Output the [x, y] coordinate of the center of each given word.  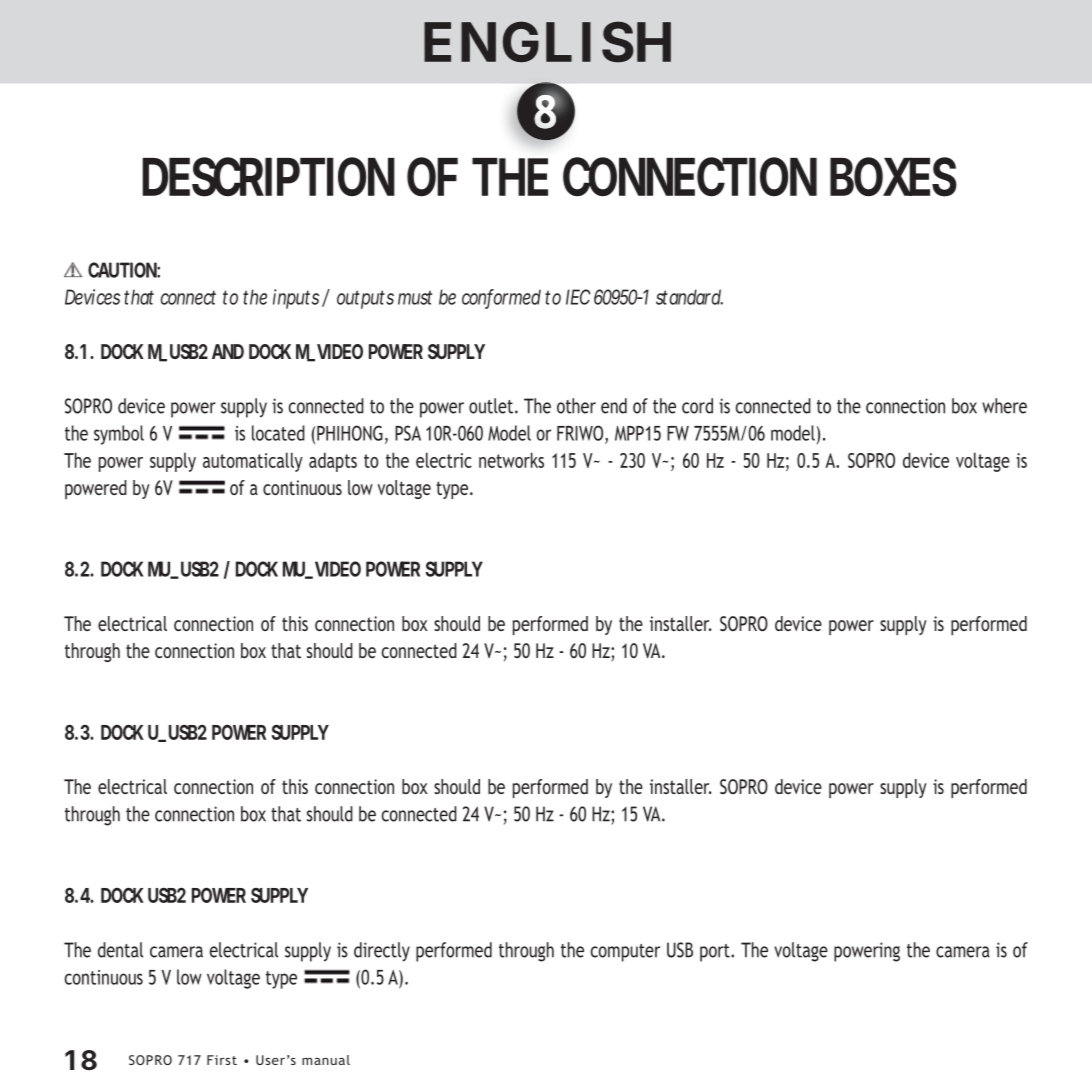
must [415, 298]
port [716, 953]
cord [697, 406]
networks [511, 460]
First [222, 1060]
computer [625, 953]
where [1004, 406]
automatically [253, 462]
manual [326, 1060]
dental [120, 950]
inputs [296, 299]
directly [382, 952]
